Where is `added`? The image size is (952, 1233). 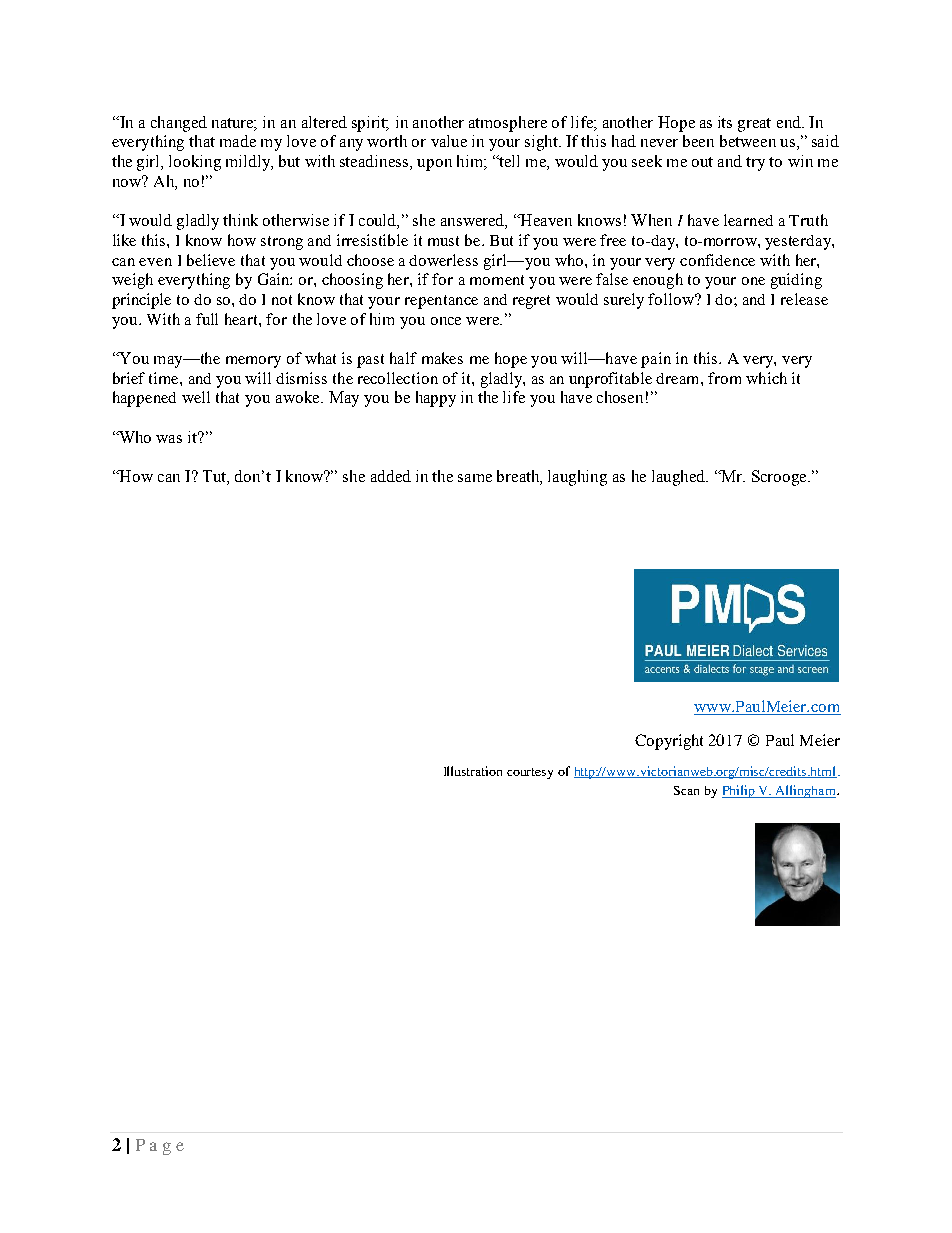 added is located at coordinates (391, 476).
